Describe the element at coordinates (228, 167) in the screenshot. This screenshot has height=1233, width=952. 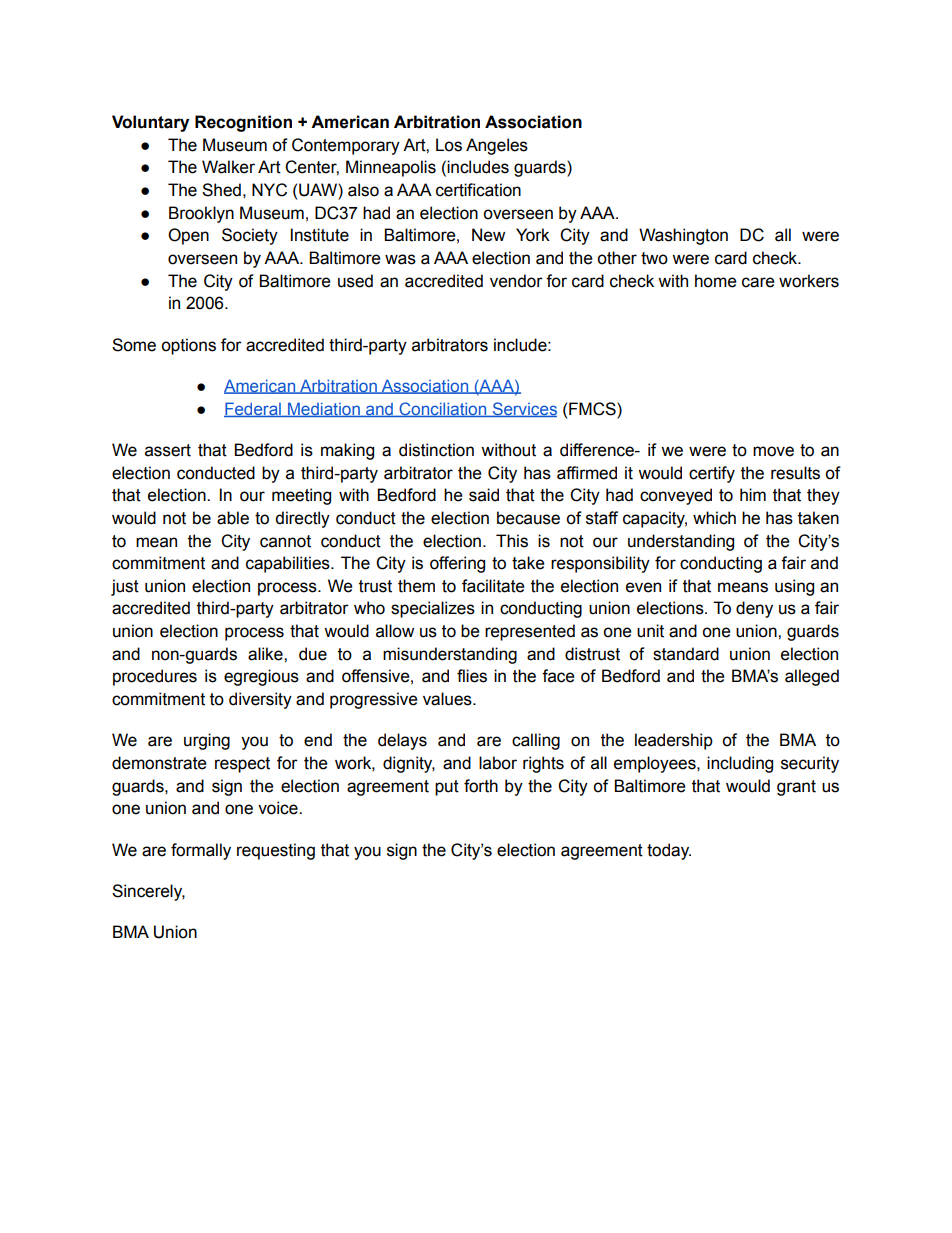
I see `Walker` at that location.
